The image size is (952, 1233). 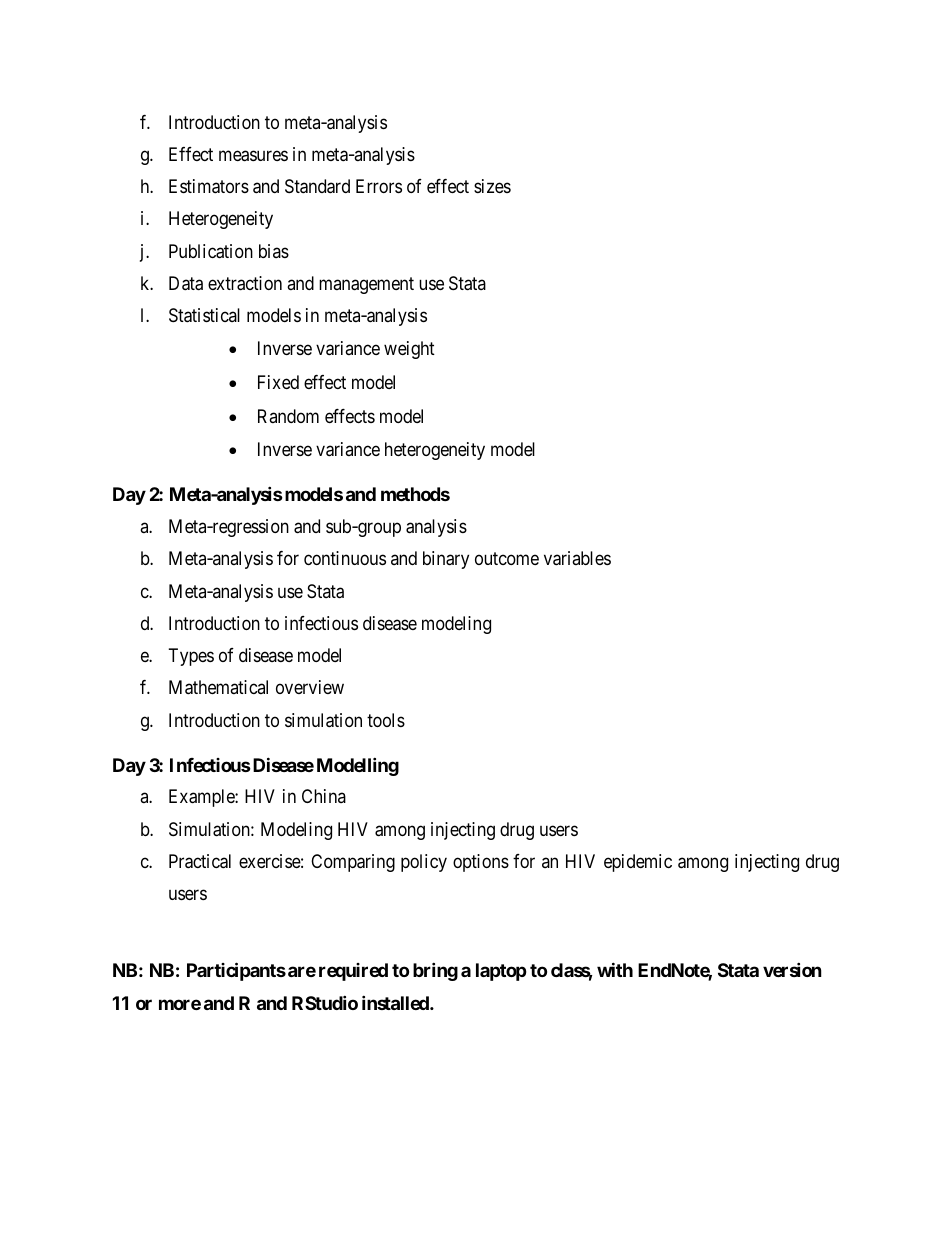 I want to click on Statistical, so click(x=204, y=315).
